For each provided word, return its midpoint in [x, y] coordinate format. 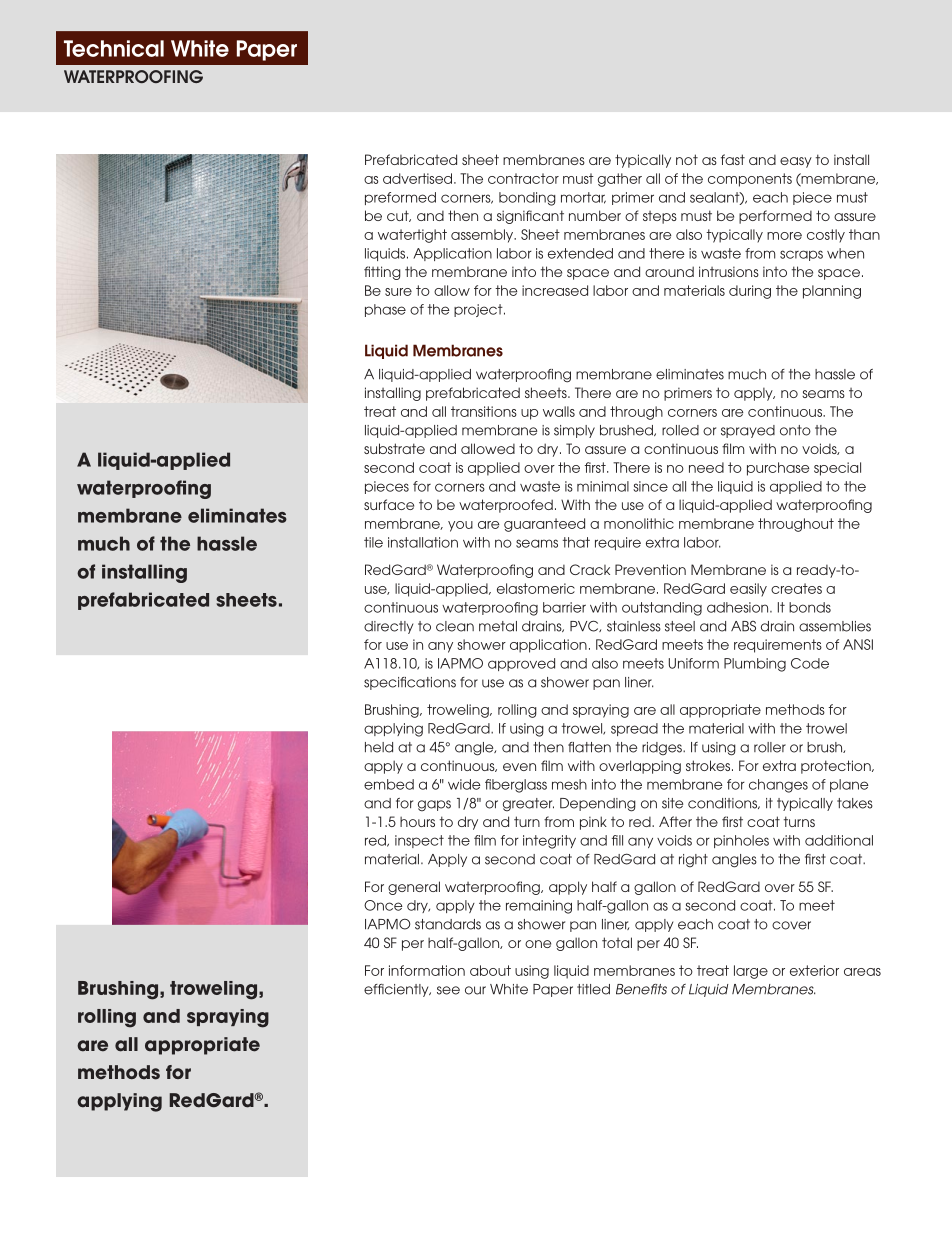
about [490, 970]
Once [383, 905]
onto [795, 430]
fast [733, 159]
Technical [114, 48]
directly [388, 627]
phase [385, 310]
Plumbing [755, 665]
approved [521, 664]
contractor [523, 178]
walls [559, 411]
